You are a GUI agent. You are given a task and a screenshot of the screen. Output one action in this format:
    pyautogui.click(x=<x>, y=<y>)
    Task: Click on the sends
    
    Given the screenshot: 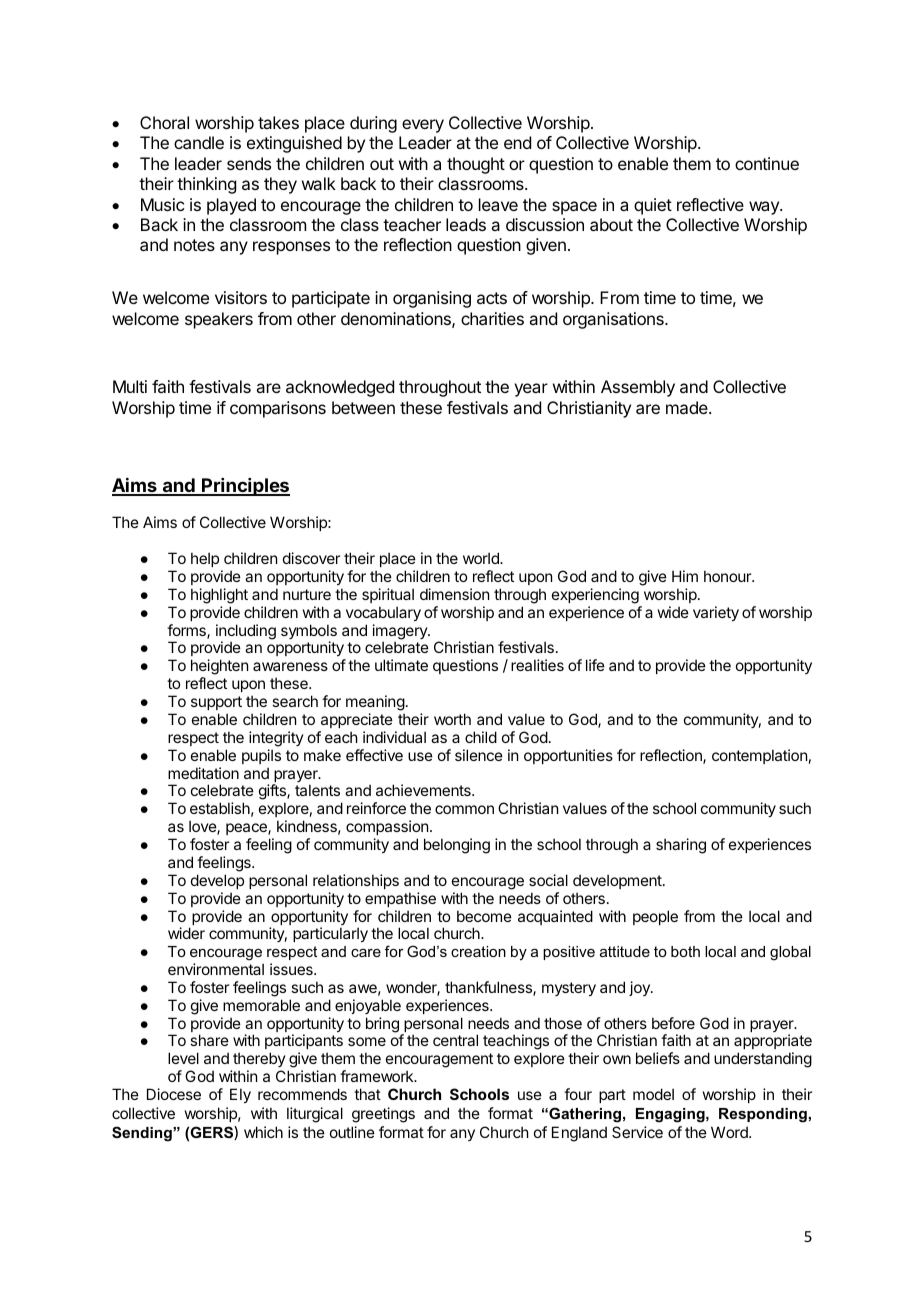 What is the action you would take?
    pyautogui.click(x=249, y=163)
